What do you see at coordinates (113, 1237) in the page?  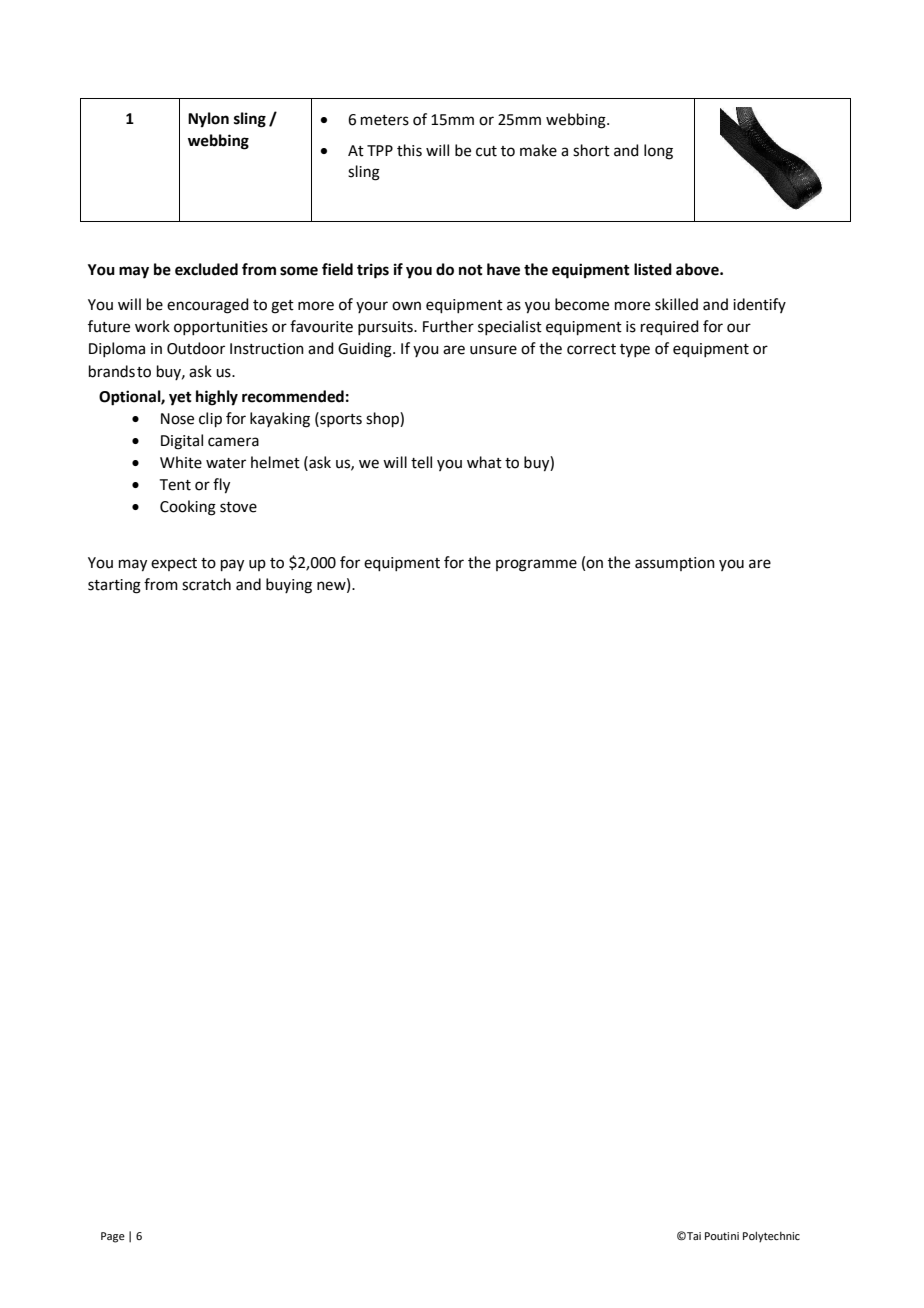 I see `Page` at bounding box center [113, 1237].
